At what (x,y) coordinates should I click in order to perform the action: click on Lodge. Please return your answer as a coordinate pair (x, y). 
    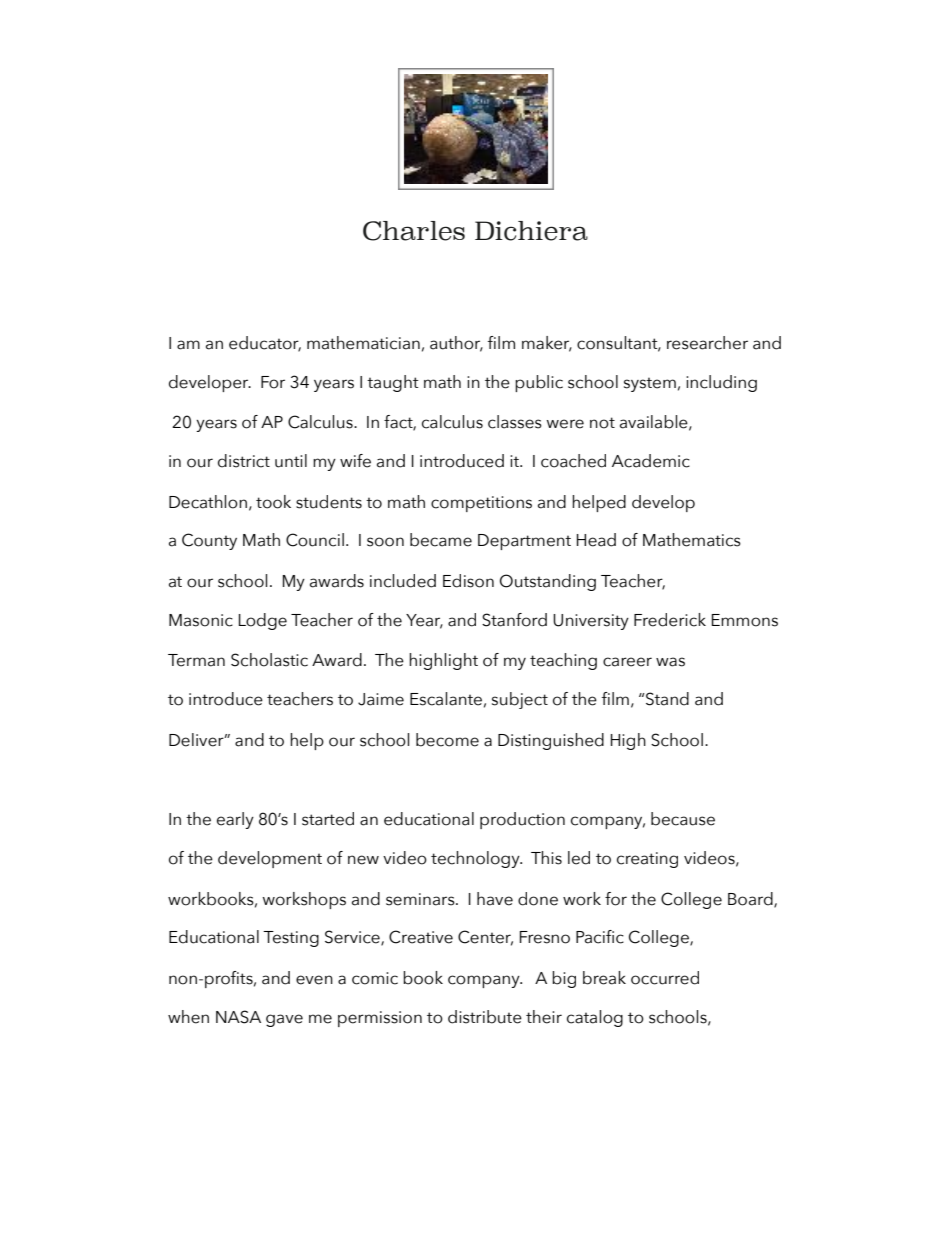
    Looking at the image, I should click on (263, 621).
